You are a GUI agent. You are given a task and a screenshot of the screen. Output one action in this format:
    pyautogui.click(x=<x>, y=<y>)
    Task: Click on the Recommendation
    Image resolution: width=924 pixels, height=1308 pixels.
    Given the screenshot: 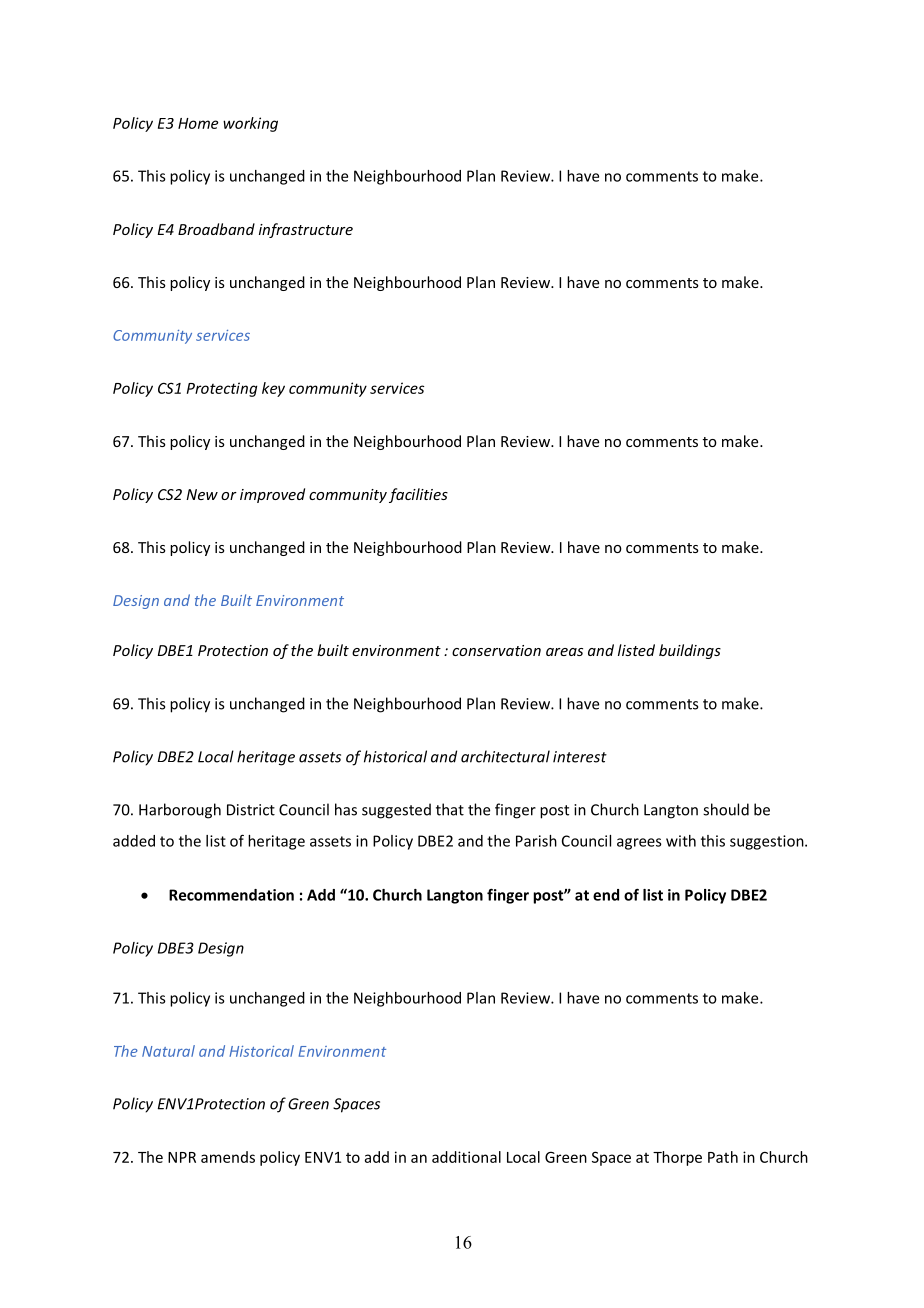 What is the action you would take?
    pyautogui.click(x=231, y=895)
